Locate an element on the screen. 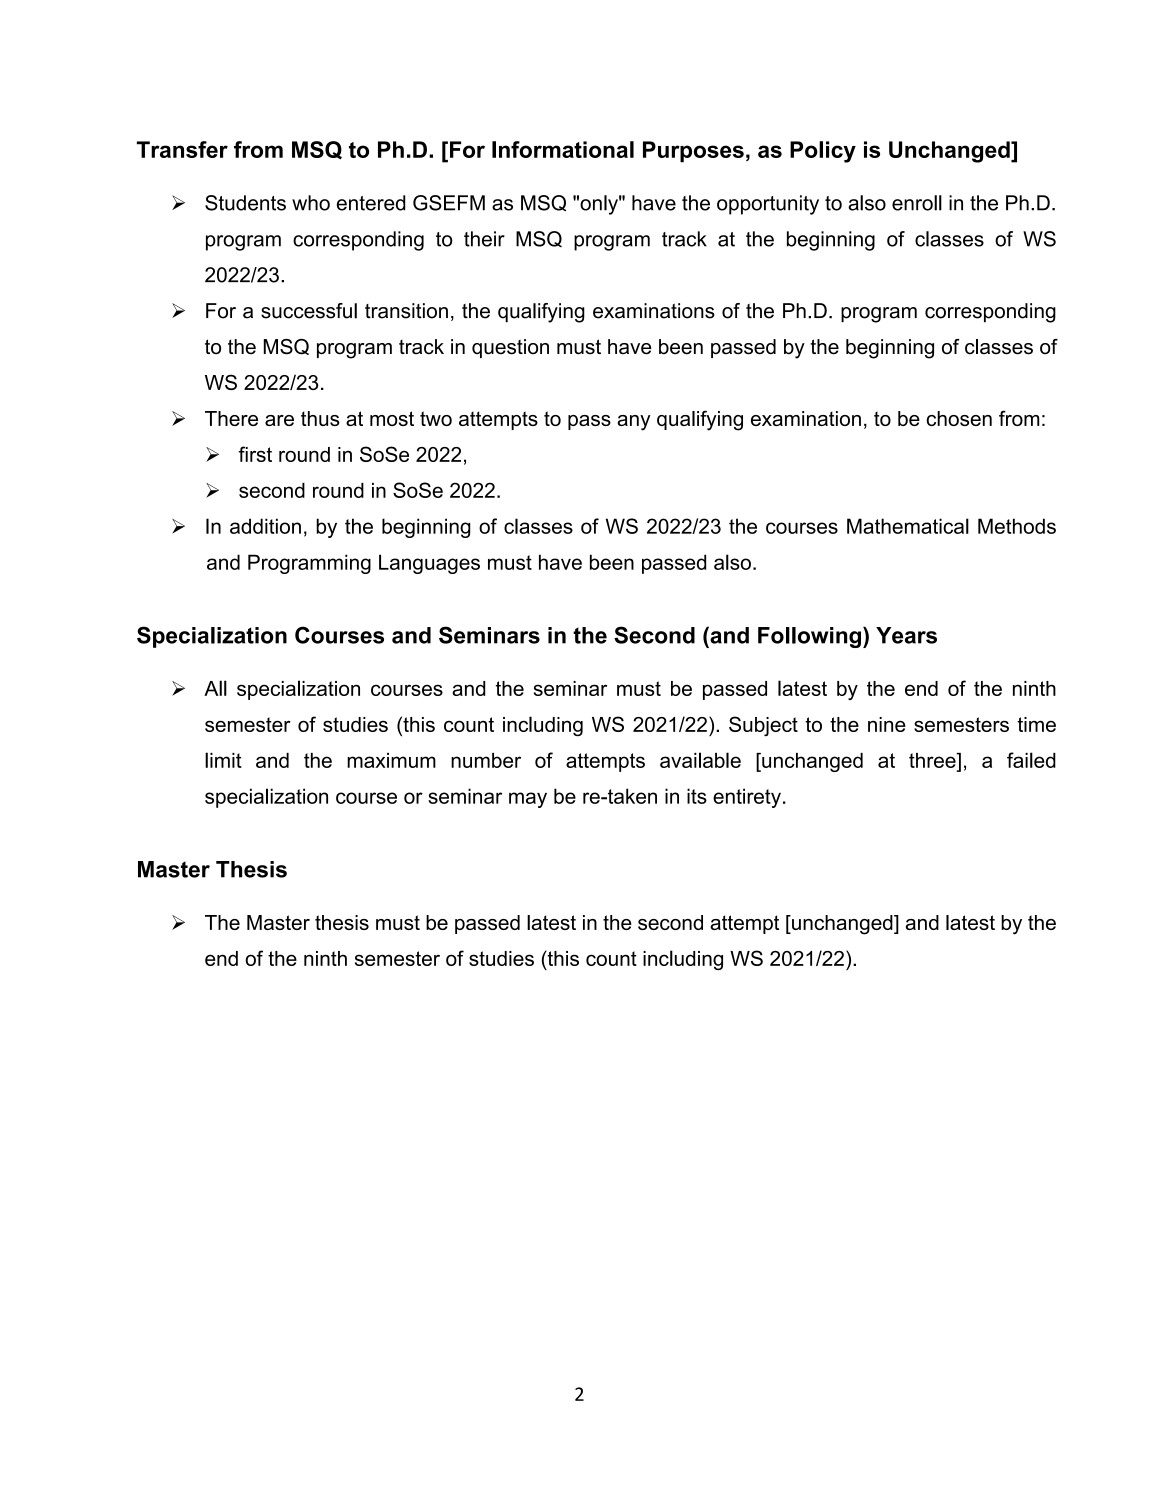 The image size is (1159, 1500). chosen is located at coordinates (959, 418).
